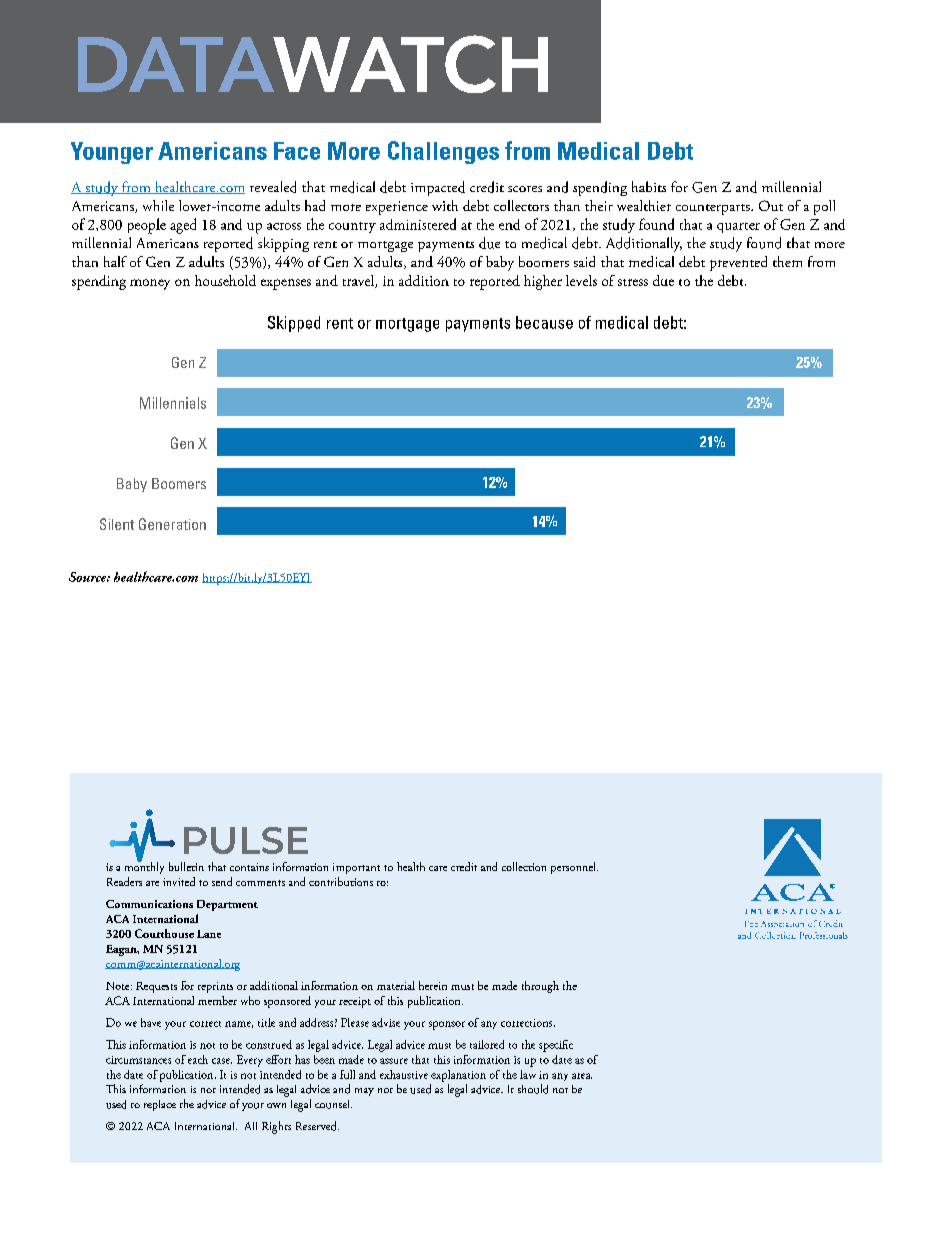  I want to click on area, so click(582, 1076).
